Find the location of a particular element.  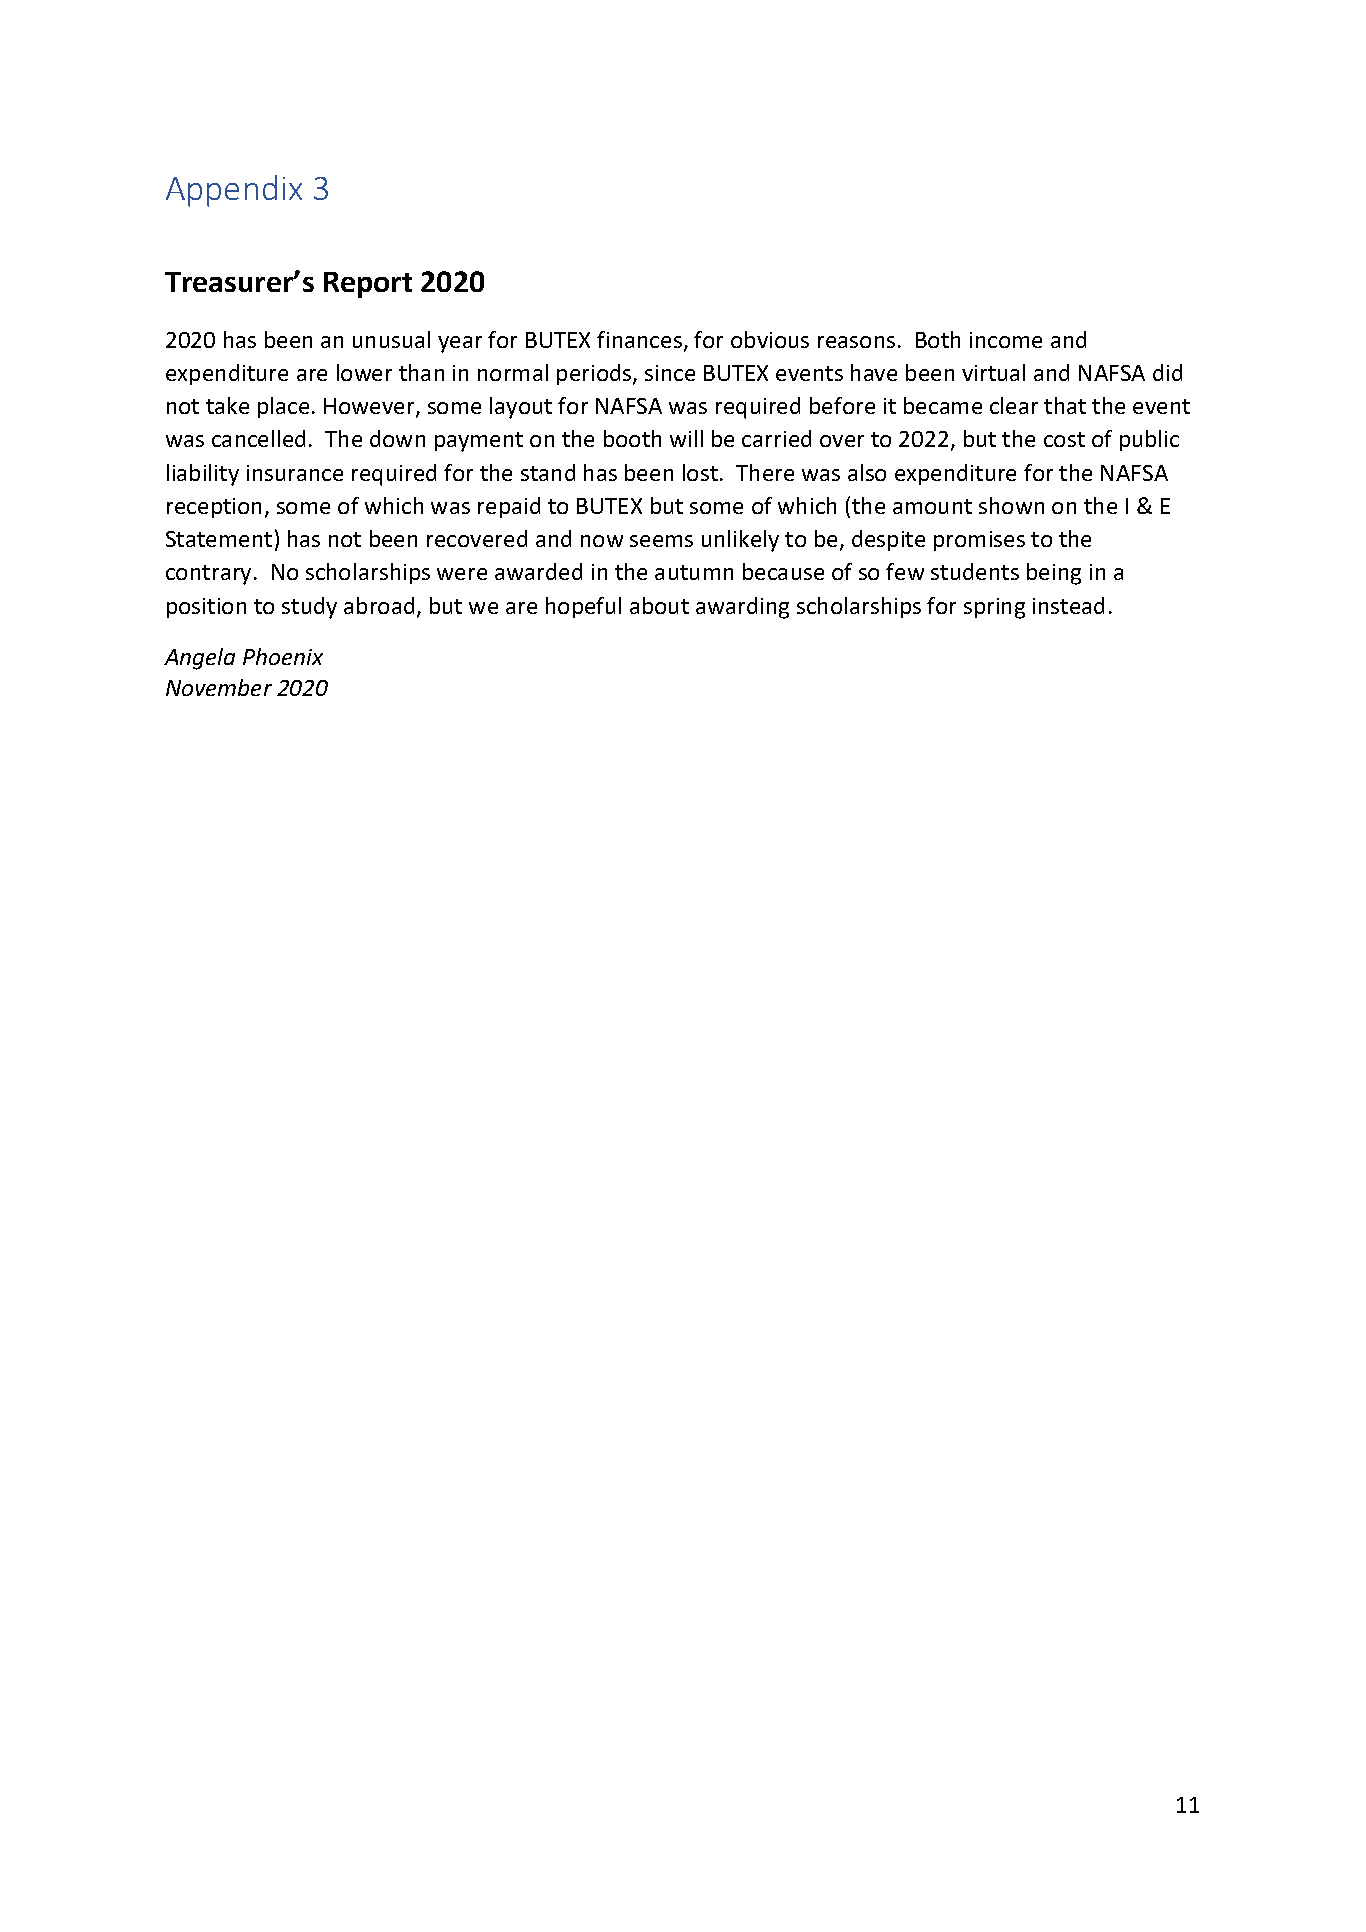

finances is located at coordinates (641, 341).
